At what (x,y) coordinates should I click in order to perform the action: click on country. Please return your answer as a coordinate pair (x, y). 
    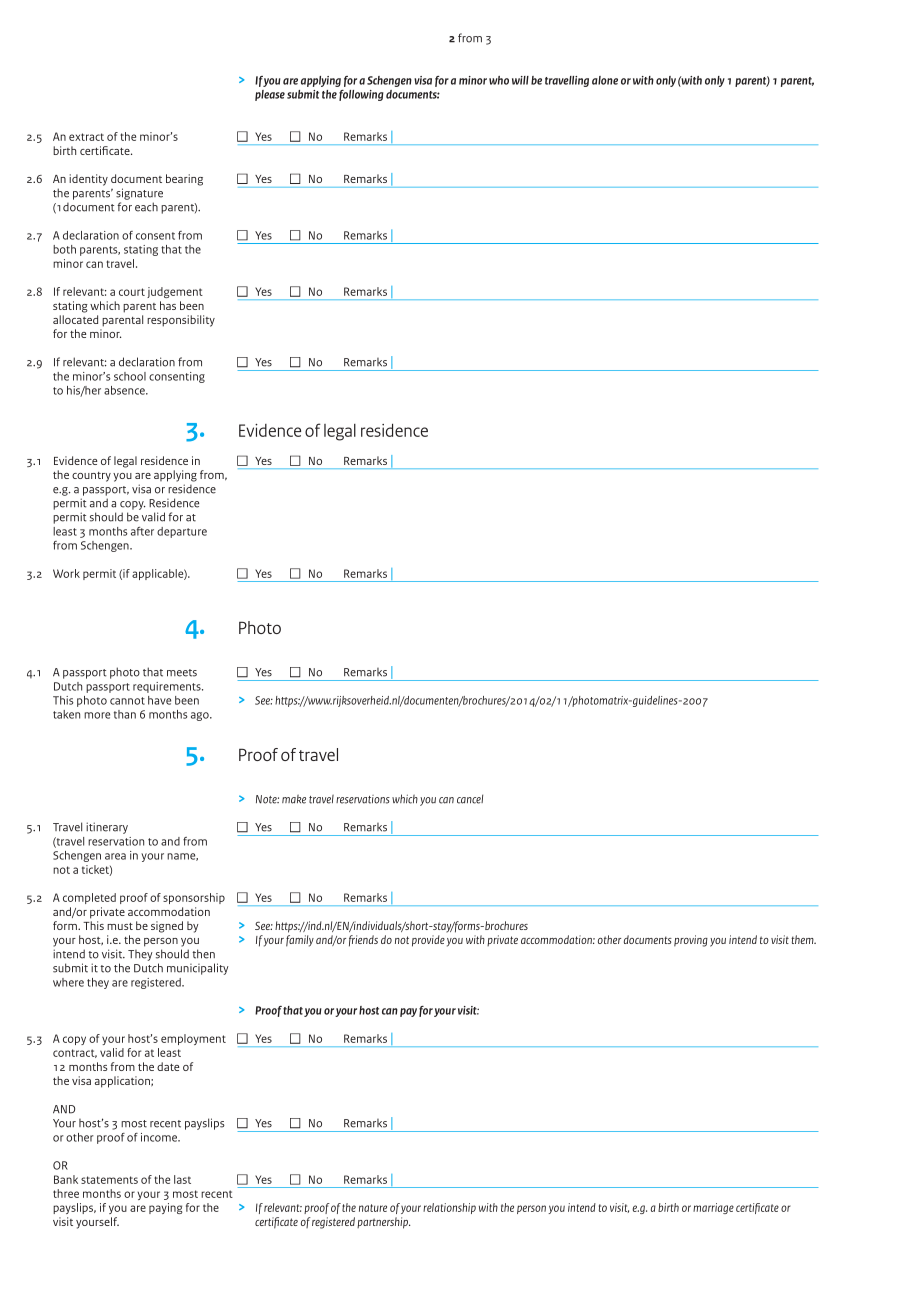
    Looking at the image, I should click on (91, 477).
